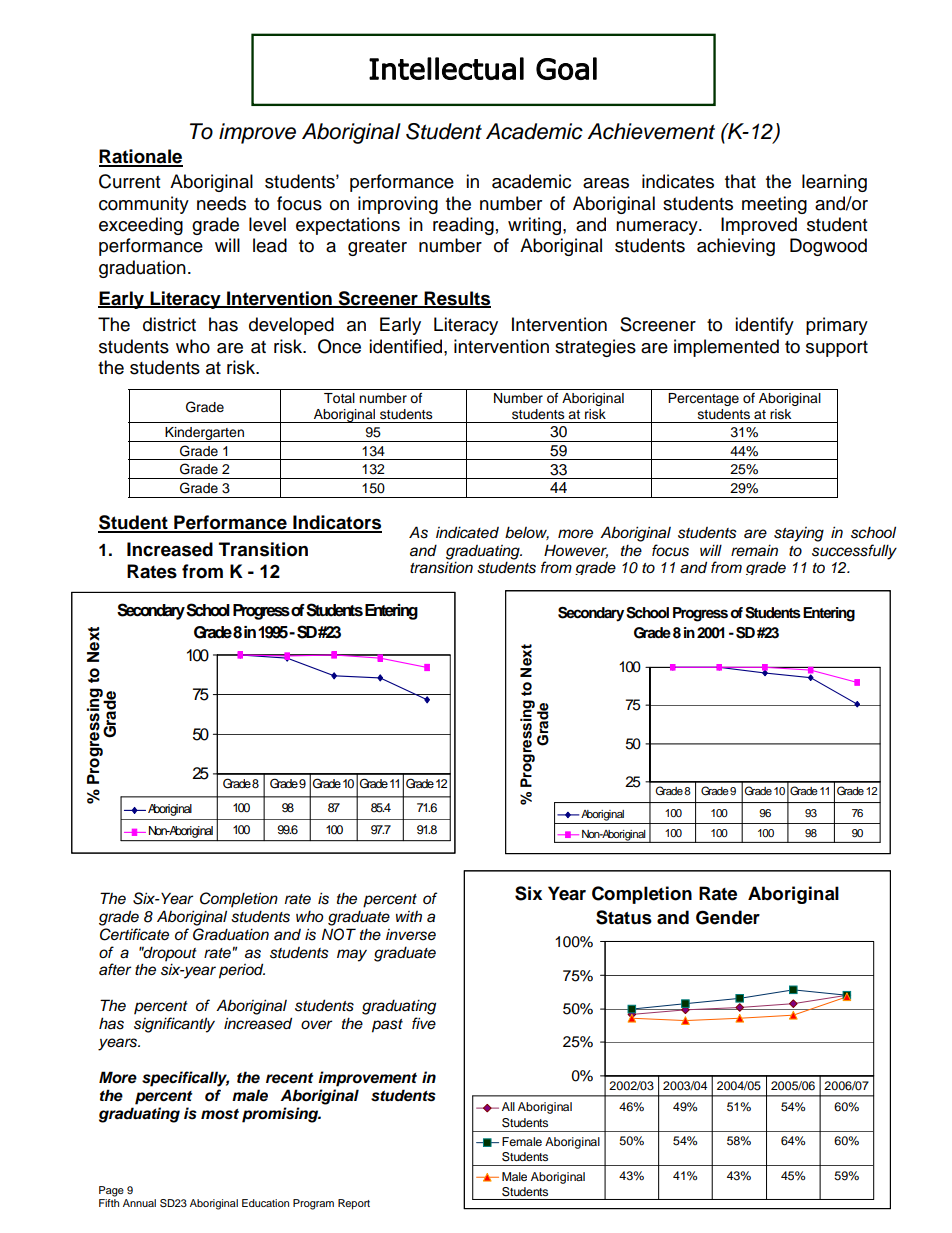 Image resolution: width=952 pixels, height=1233 pixels. I want to click on indicated, so click(467, 532).
